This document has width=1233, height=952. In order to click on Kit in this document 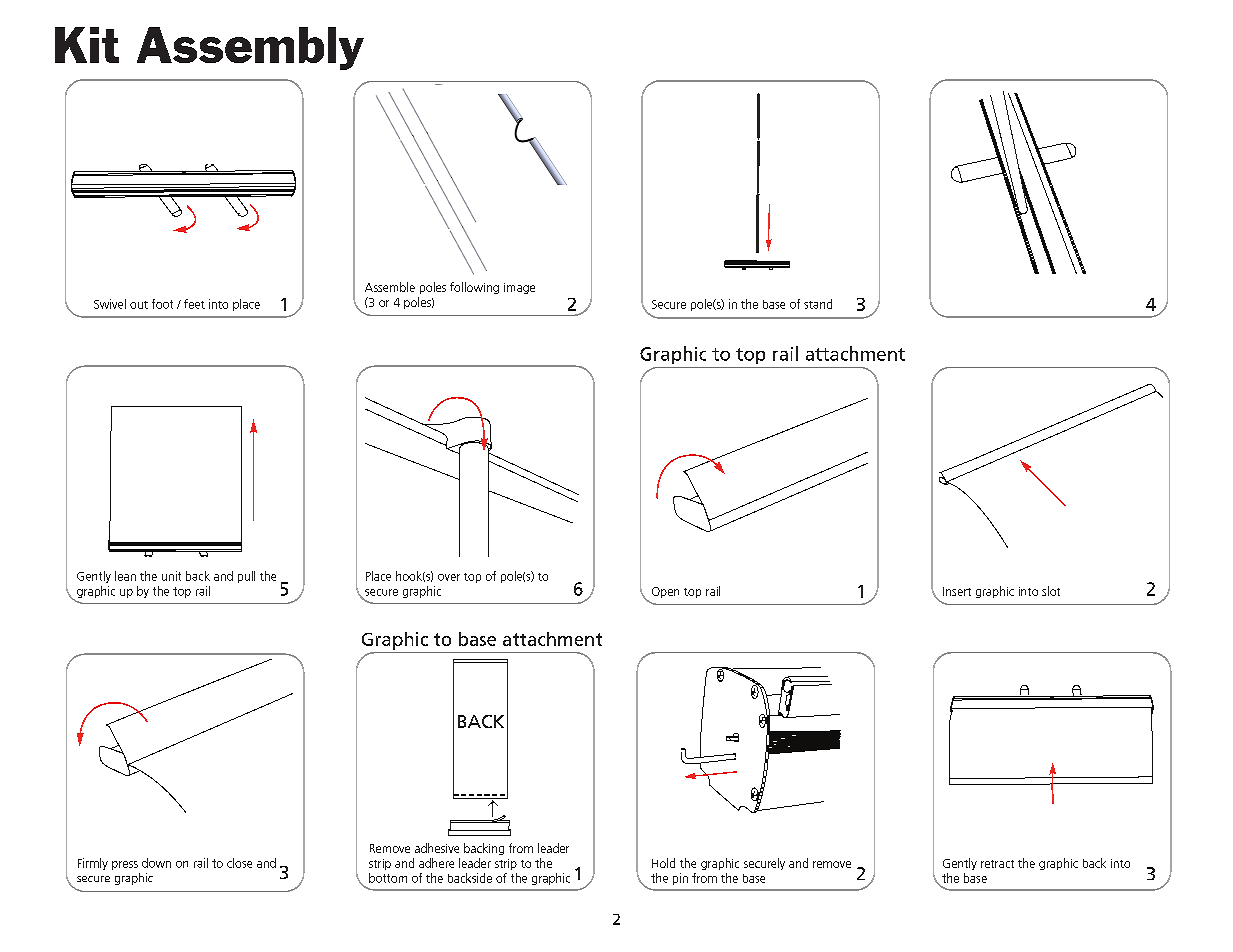, I will do `click(87, 45)`.
